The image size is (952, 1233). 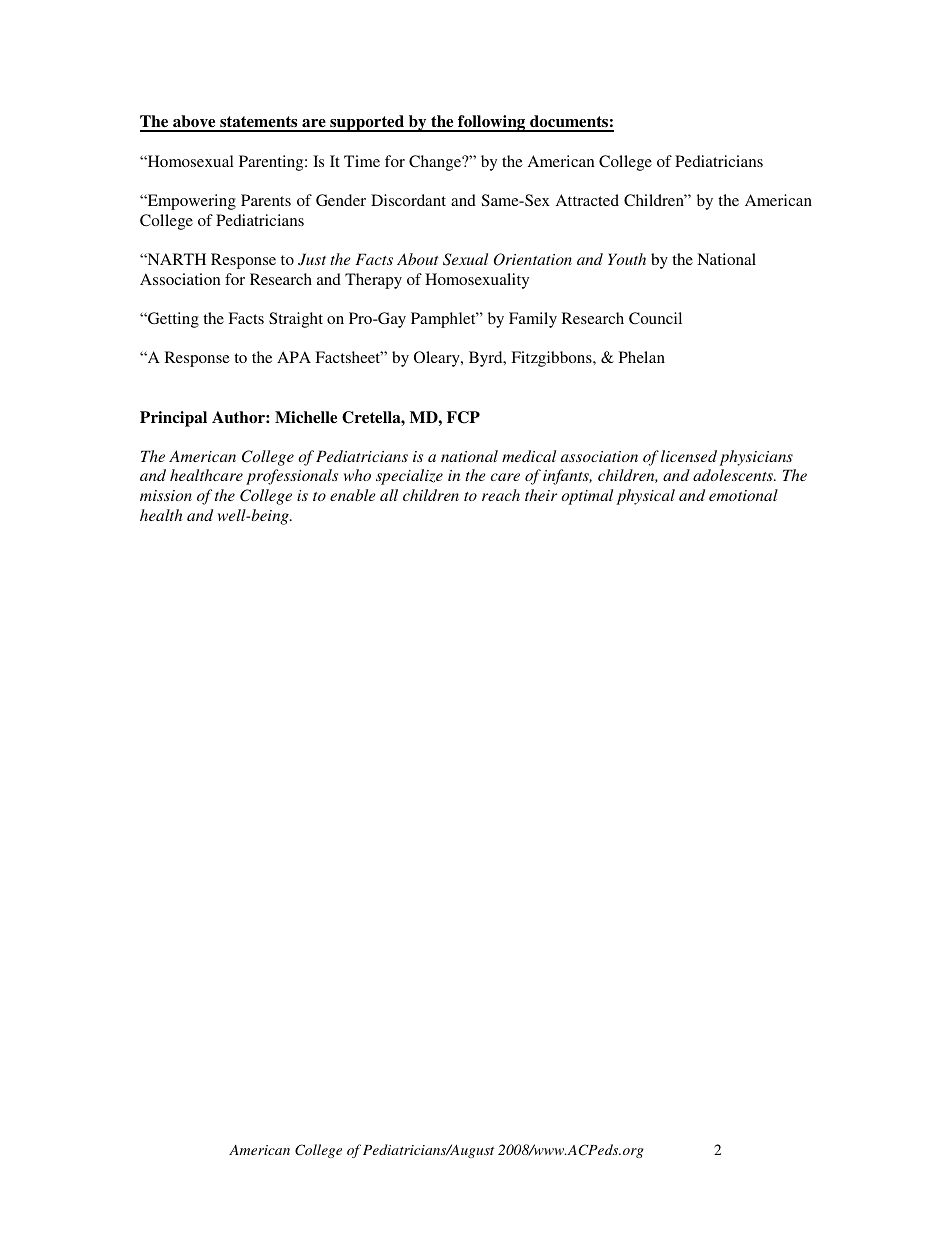 I want to click on statements, so click(x=259, y=123).
